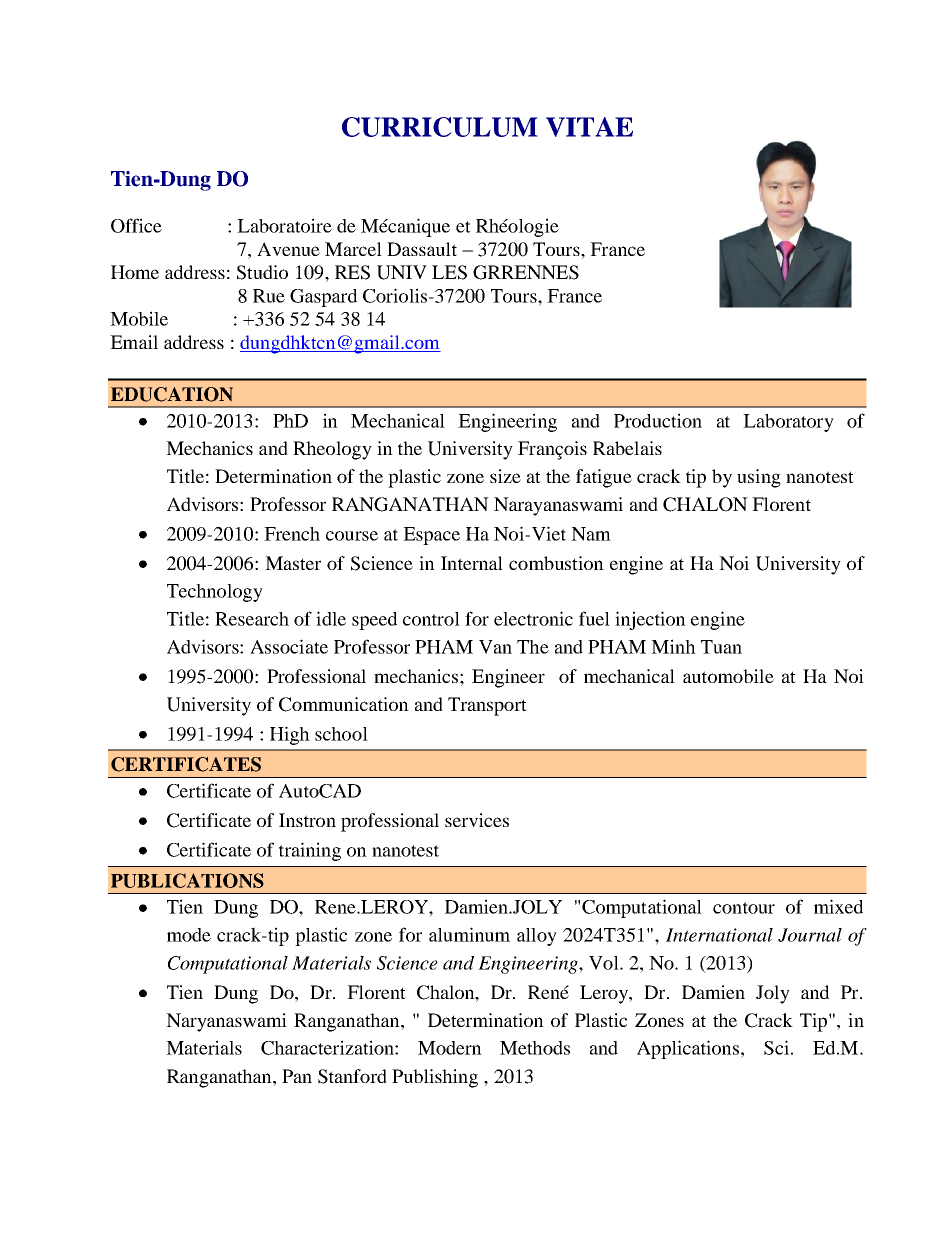  I want to click on Office, so click(136, 225).
